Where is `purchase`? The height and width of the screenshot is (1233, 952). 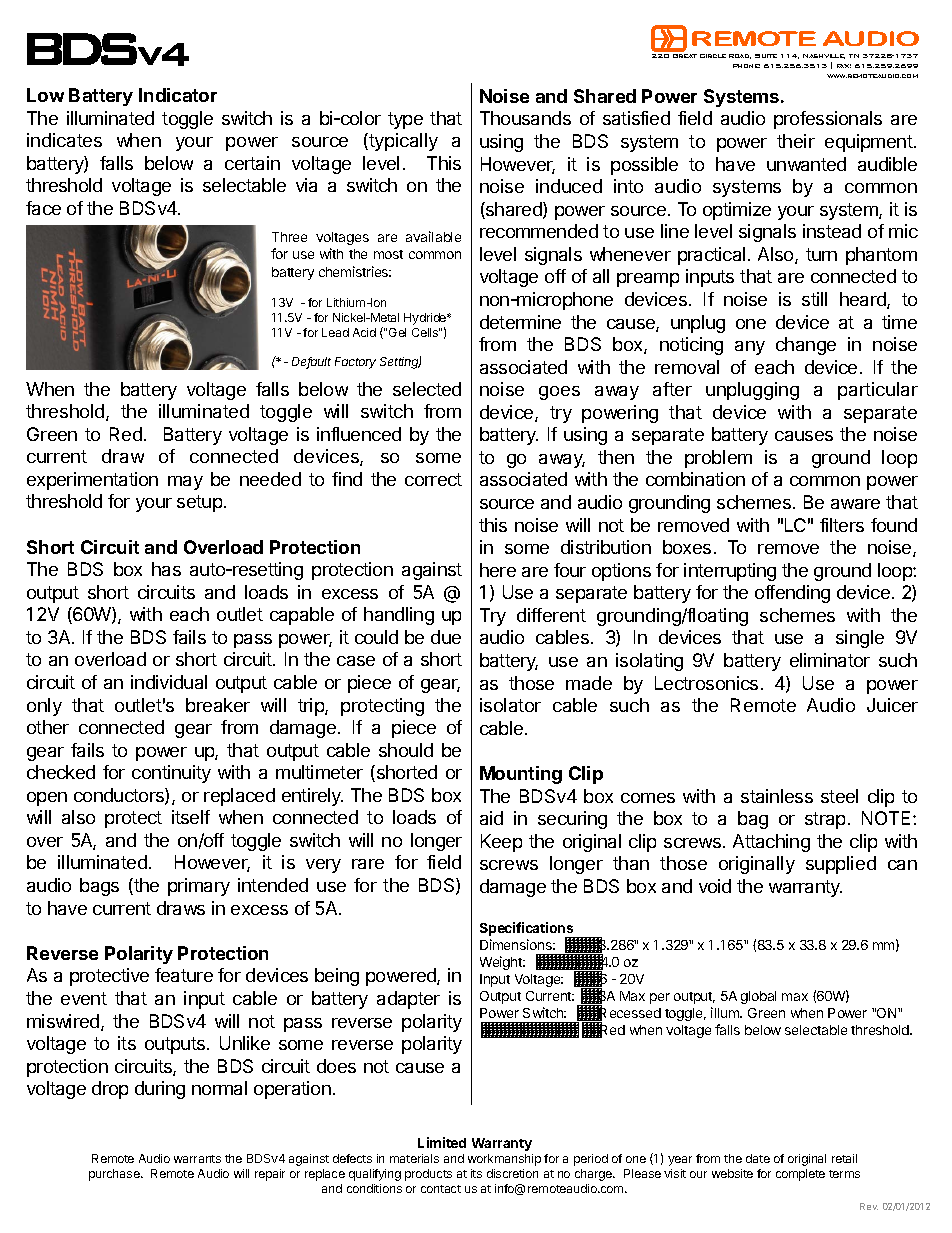 purchase is located at coordinates (115, 1175).
